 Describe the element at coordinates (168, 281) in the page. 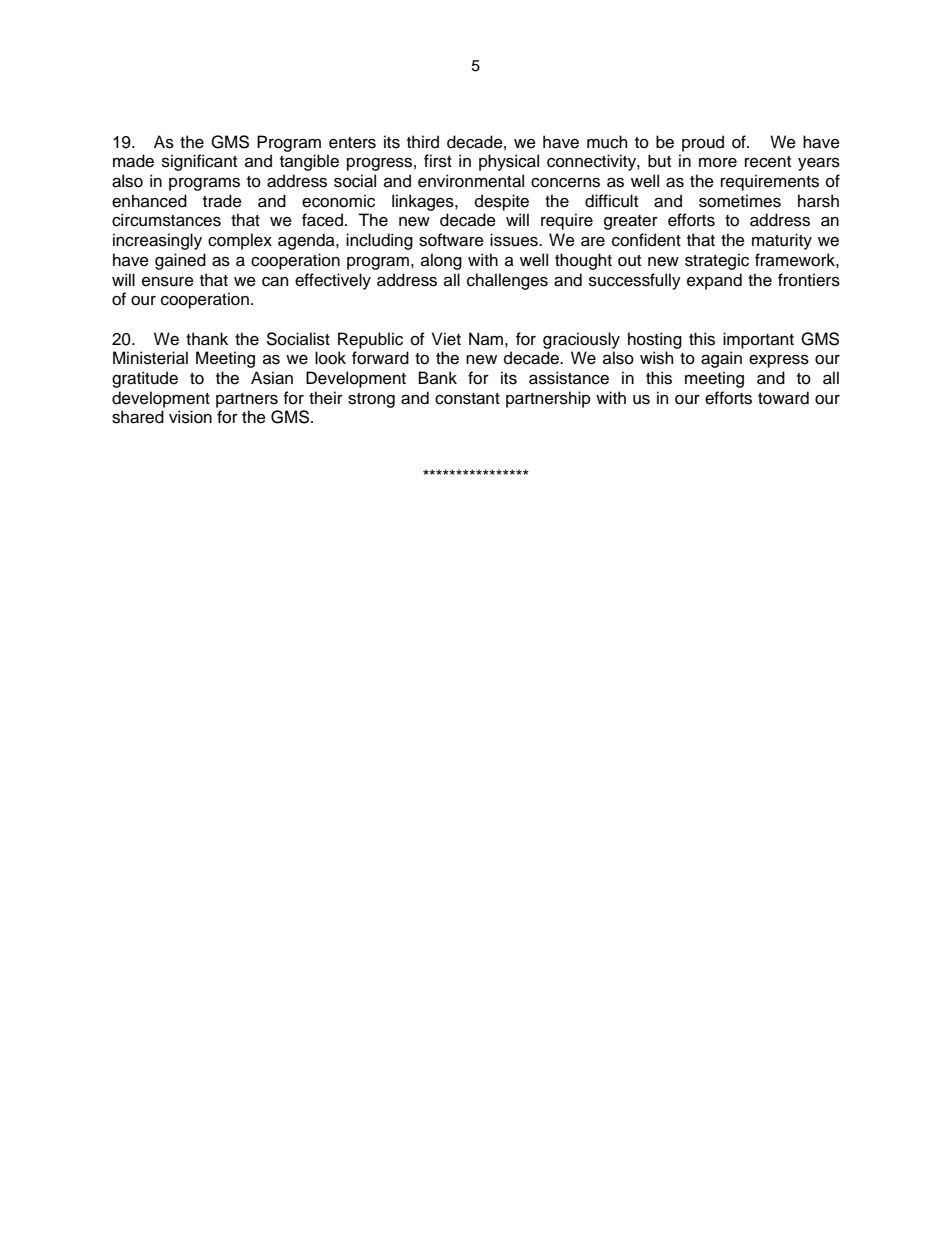

I see `ensure` at that location.
